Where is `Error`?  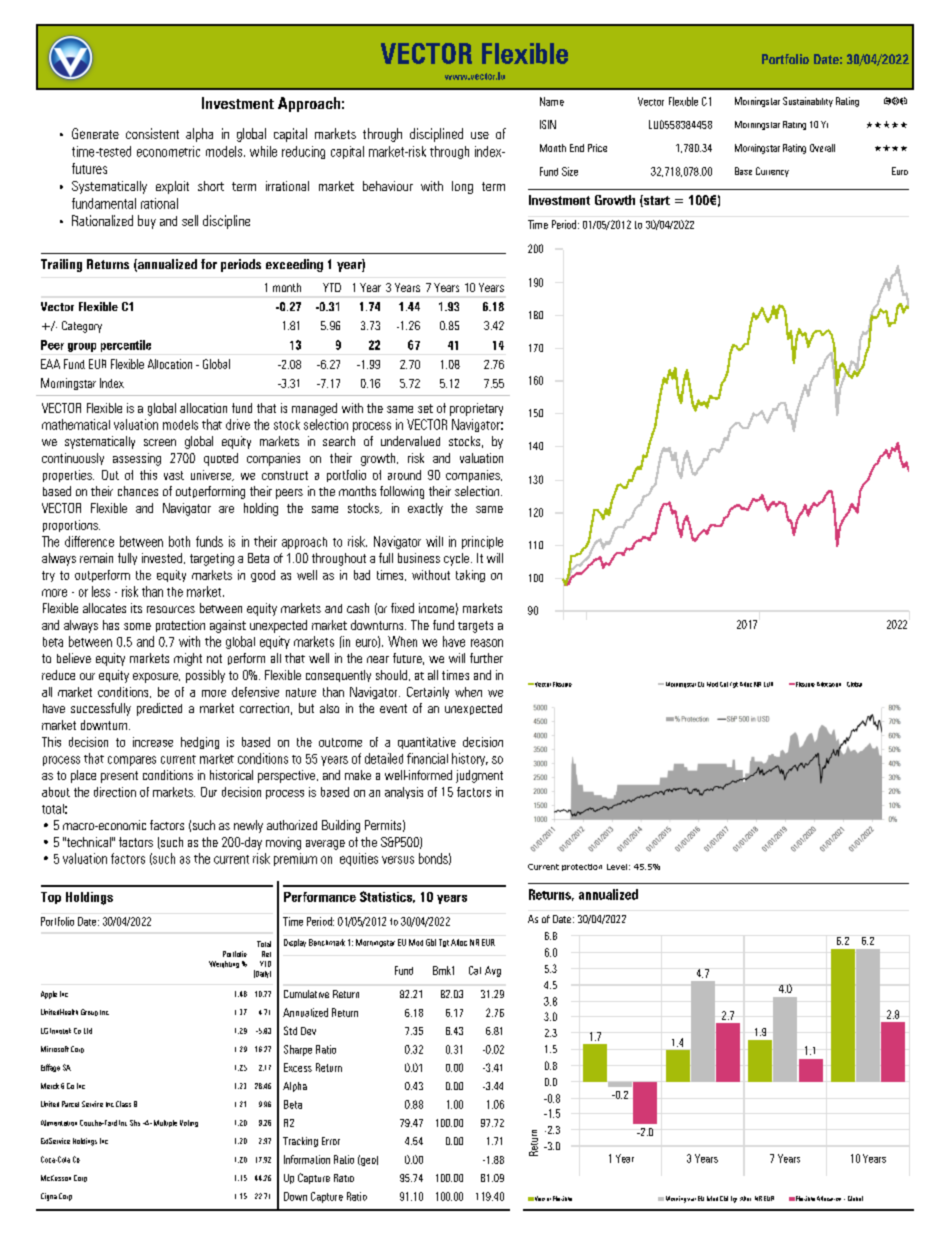 Error is located at coordinates (331, 1141).
